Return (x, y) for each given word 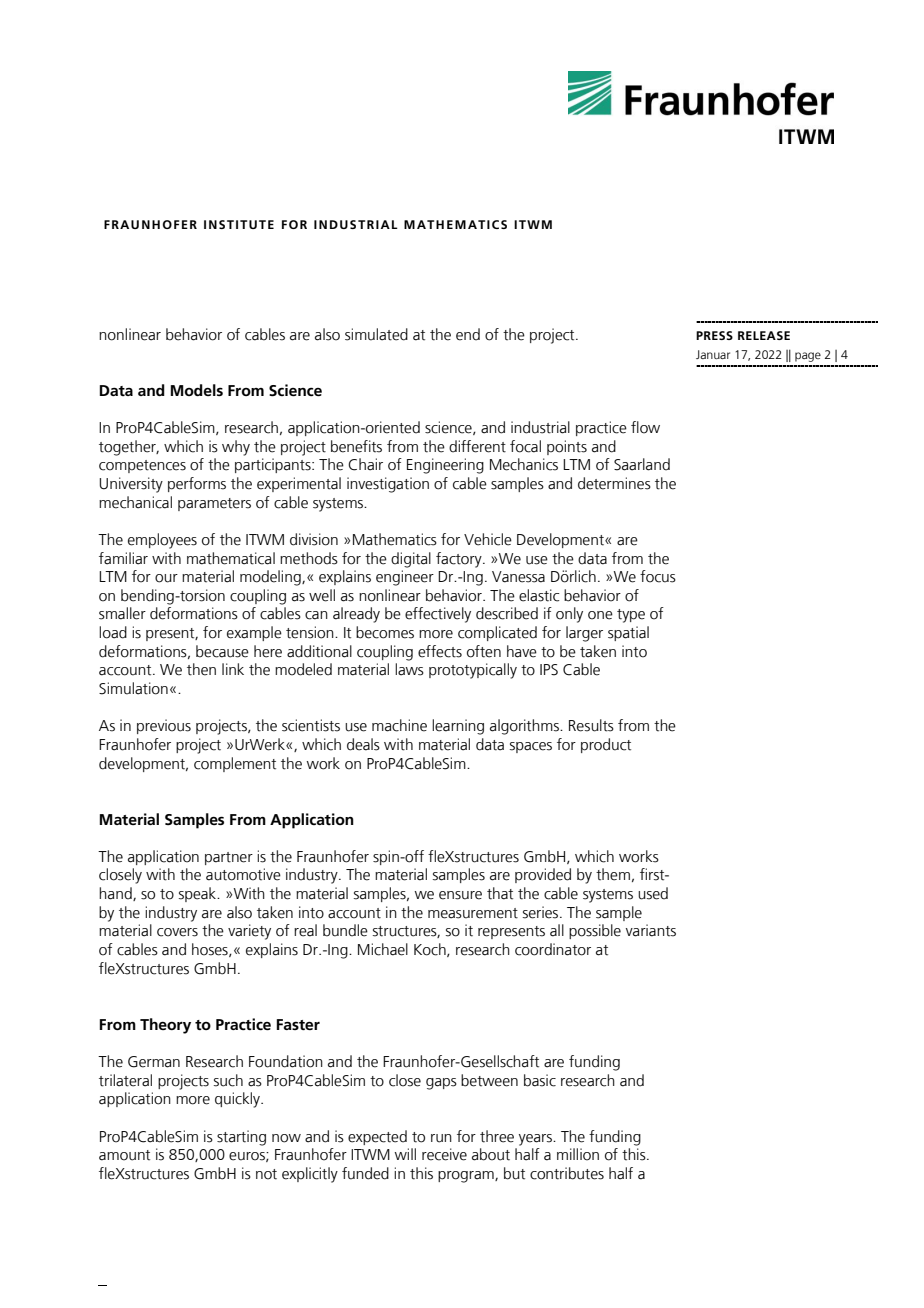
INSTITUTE (239, 224)
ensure (460, 895)
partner (229, 858)
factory (460, 560)
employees (162, 541)
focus (658, 576)
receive (444, 1154)
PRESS (714, 335)
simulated (376, 334)
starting (241, 1138)
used (653, 893)
